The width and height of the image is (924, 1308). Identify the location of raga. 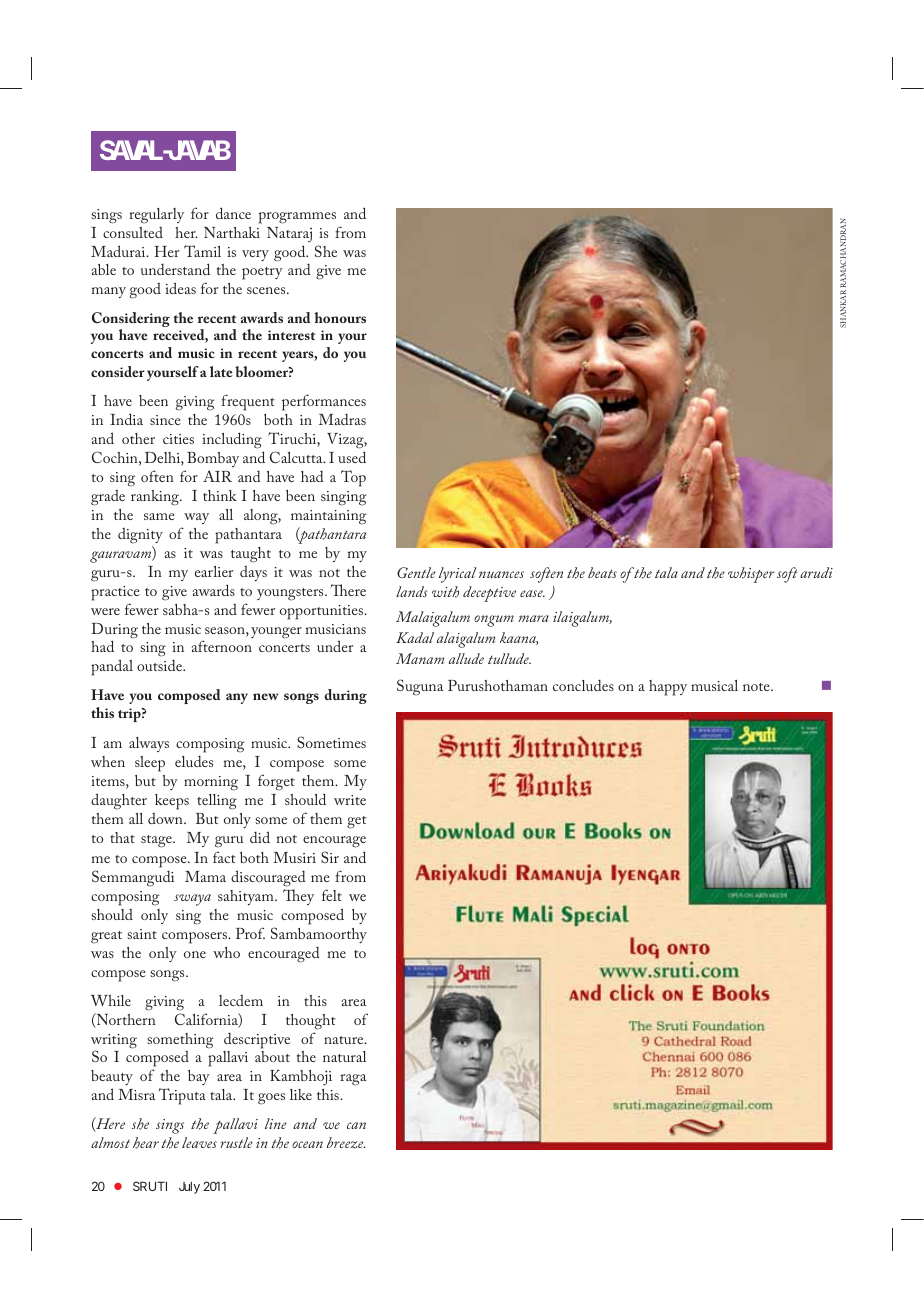
(353, 1080).
